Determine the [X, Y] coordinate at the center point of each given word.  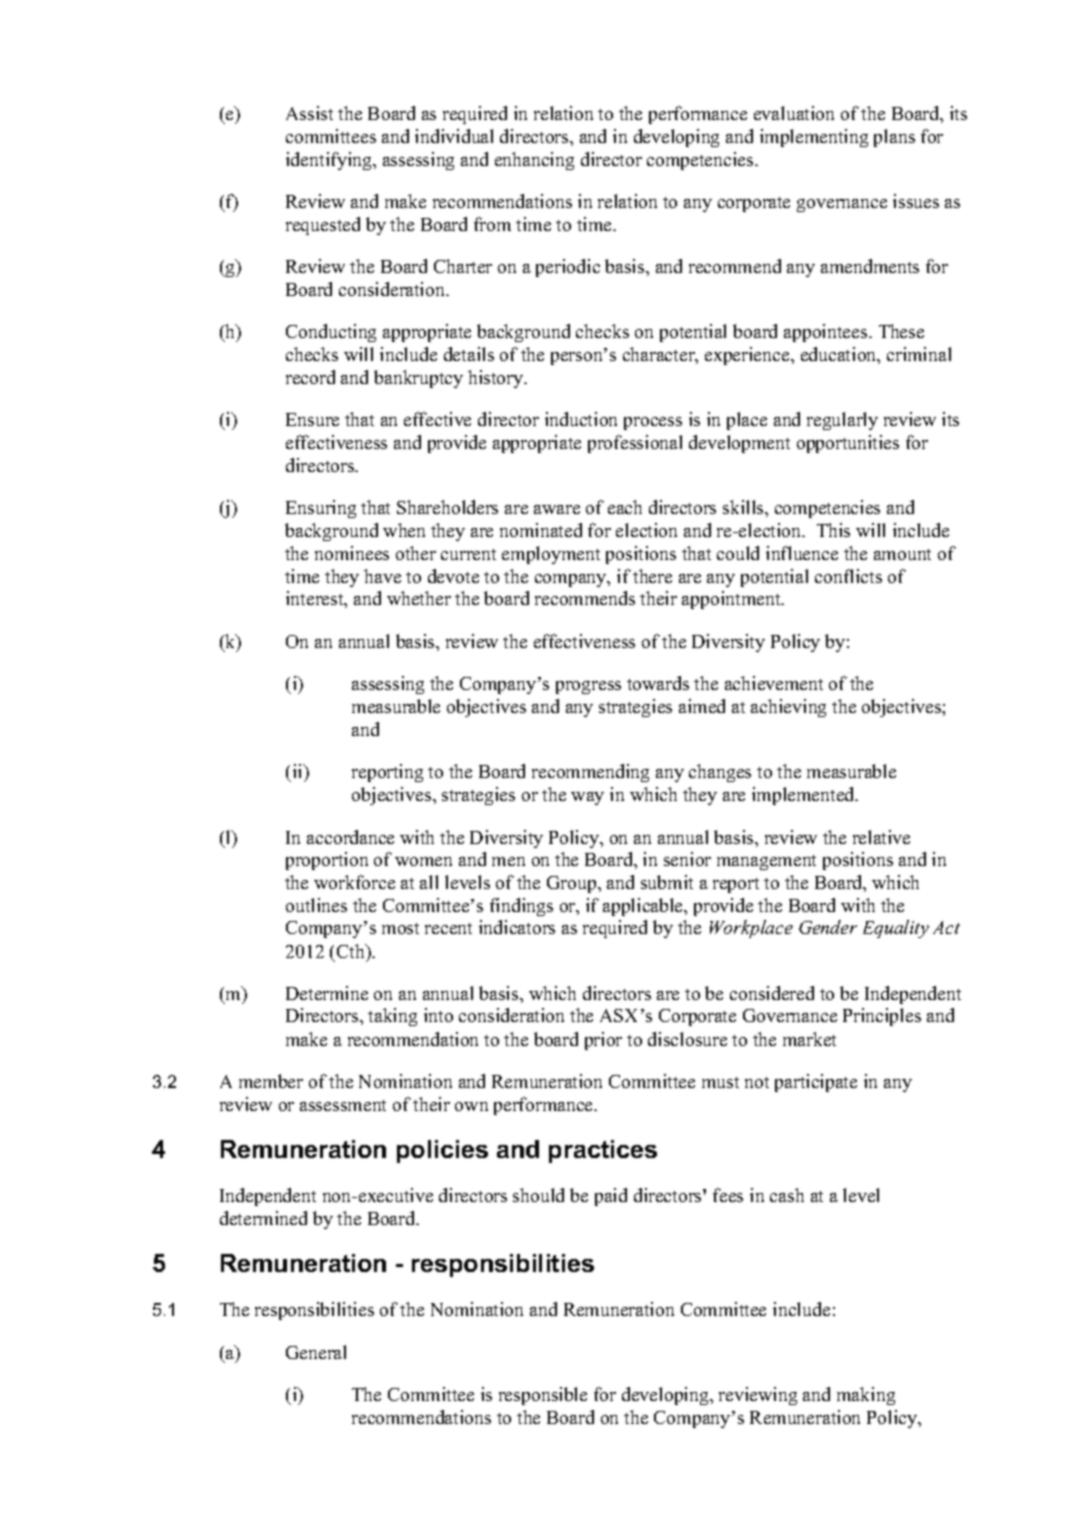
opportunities [848, 444]
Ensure [312, 419]
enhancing [534, 161]
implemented [804, 796]
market [809, 1039]
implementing [814, 138]
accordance [350, 837]
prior [603, 1041]
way [587, 798]
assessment [343, 1105]
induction [581, 419]
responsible [543, 1396]
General [316, 1352]
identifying [330, 161]
